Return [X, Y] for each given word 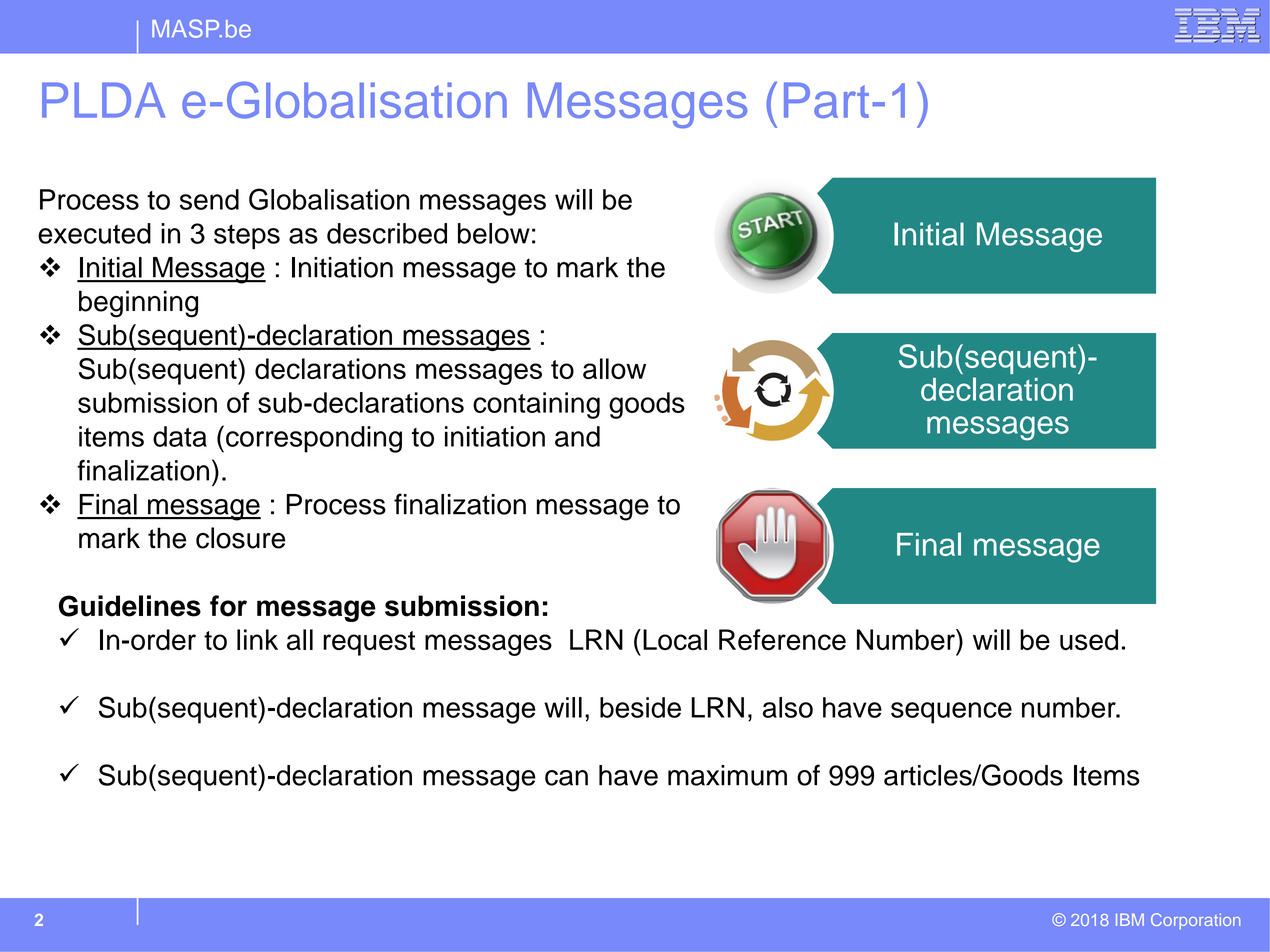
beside [640, 707]
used [1089, 639]
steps [247, 236]
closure [240, 538]
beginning [138, 304]
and [577, 436]
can [566, 778]
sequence [951, 713]
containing [536, 405]
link [257, 639]
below [494, 233]
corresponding [314, 439]
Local [675, 639]
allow [614, 368]
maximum [727, 775]
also [788, 707]
